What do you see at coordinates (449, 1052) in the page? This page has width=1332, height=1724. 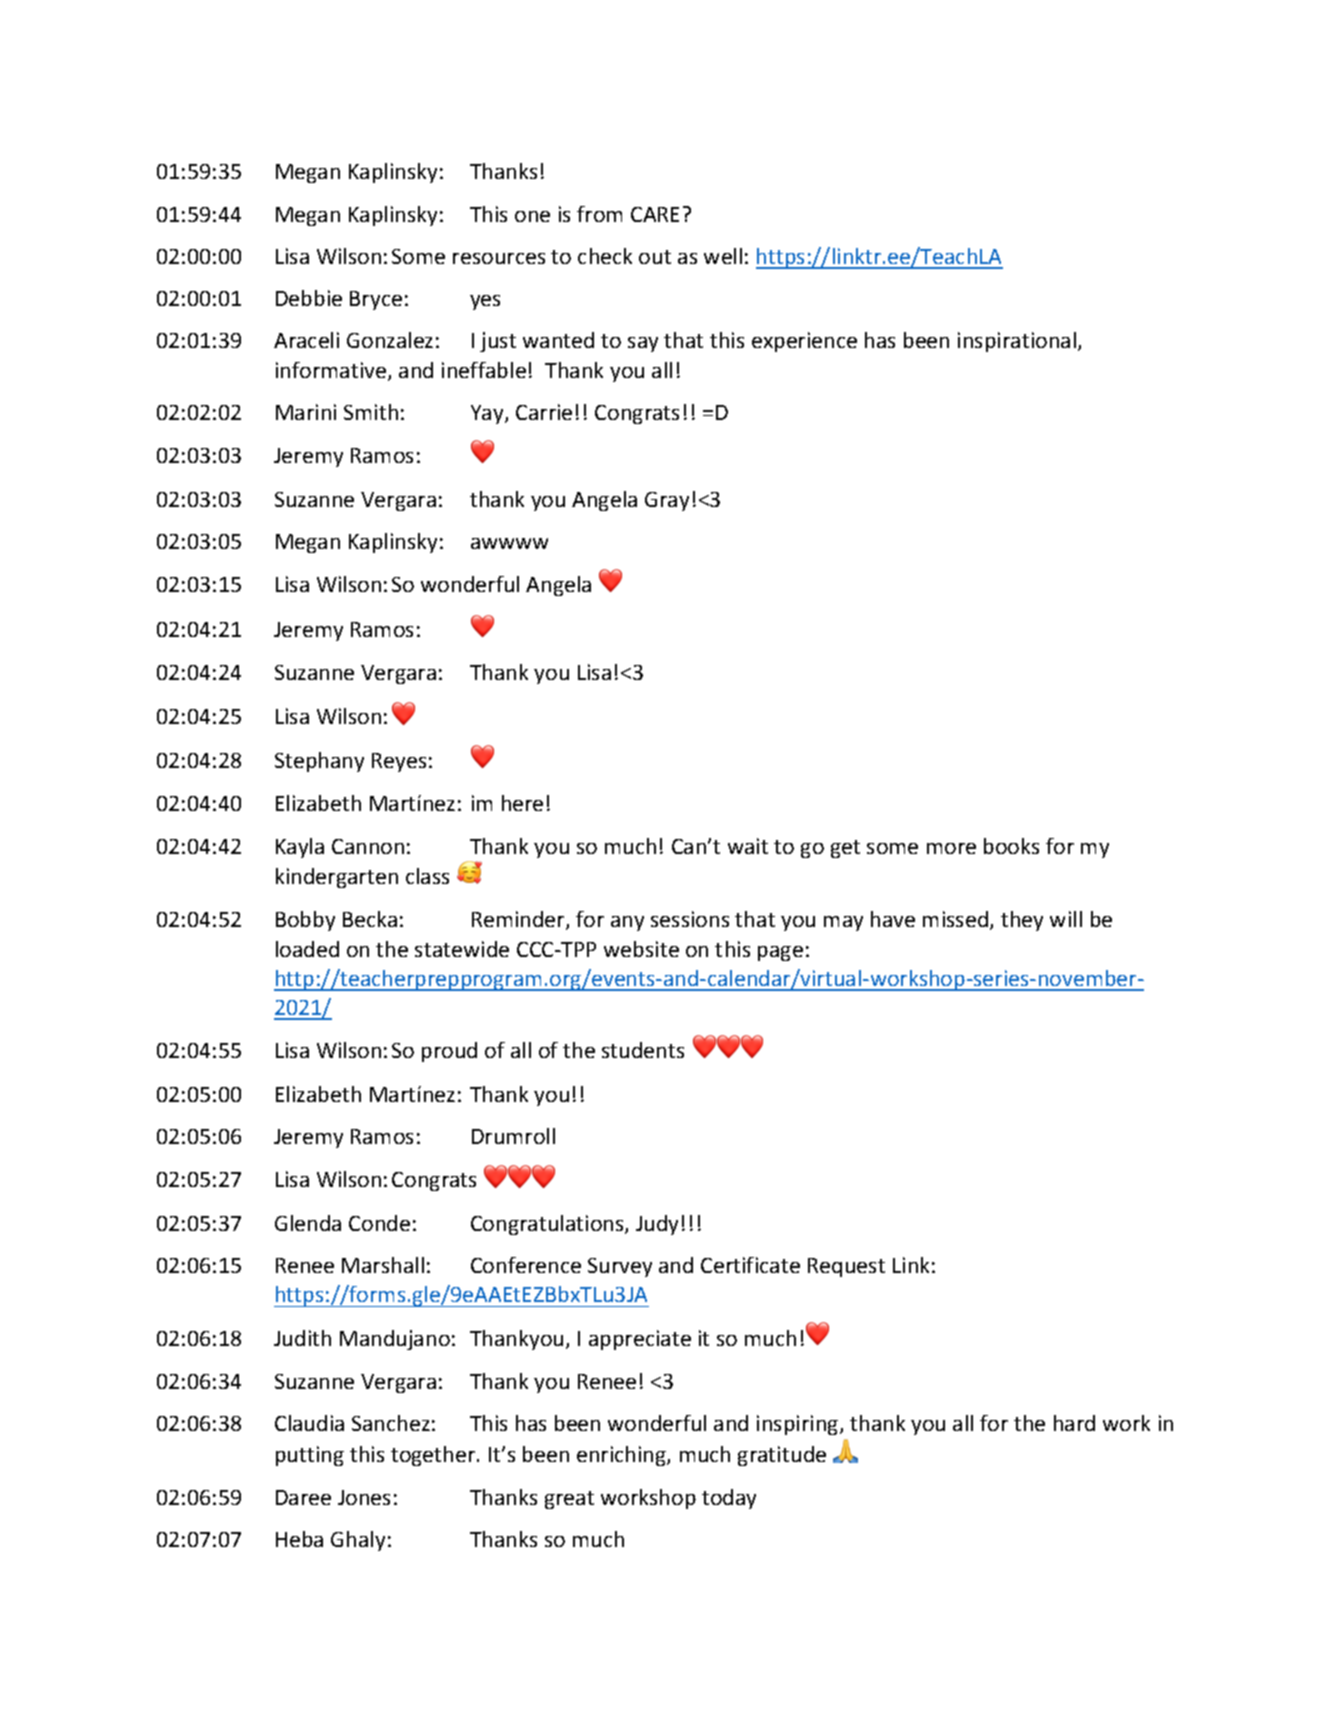 I see `proud` at bounding box center [449, 1052].
